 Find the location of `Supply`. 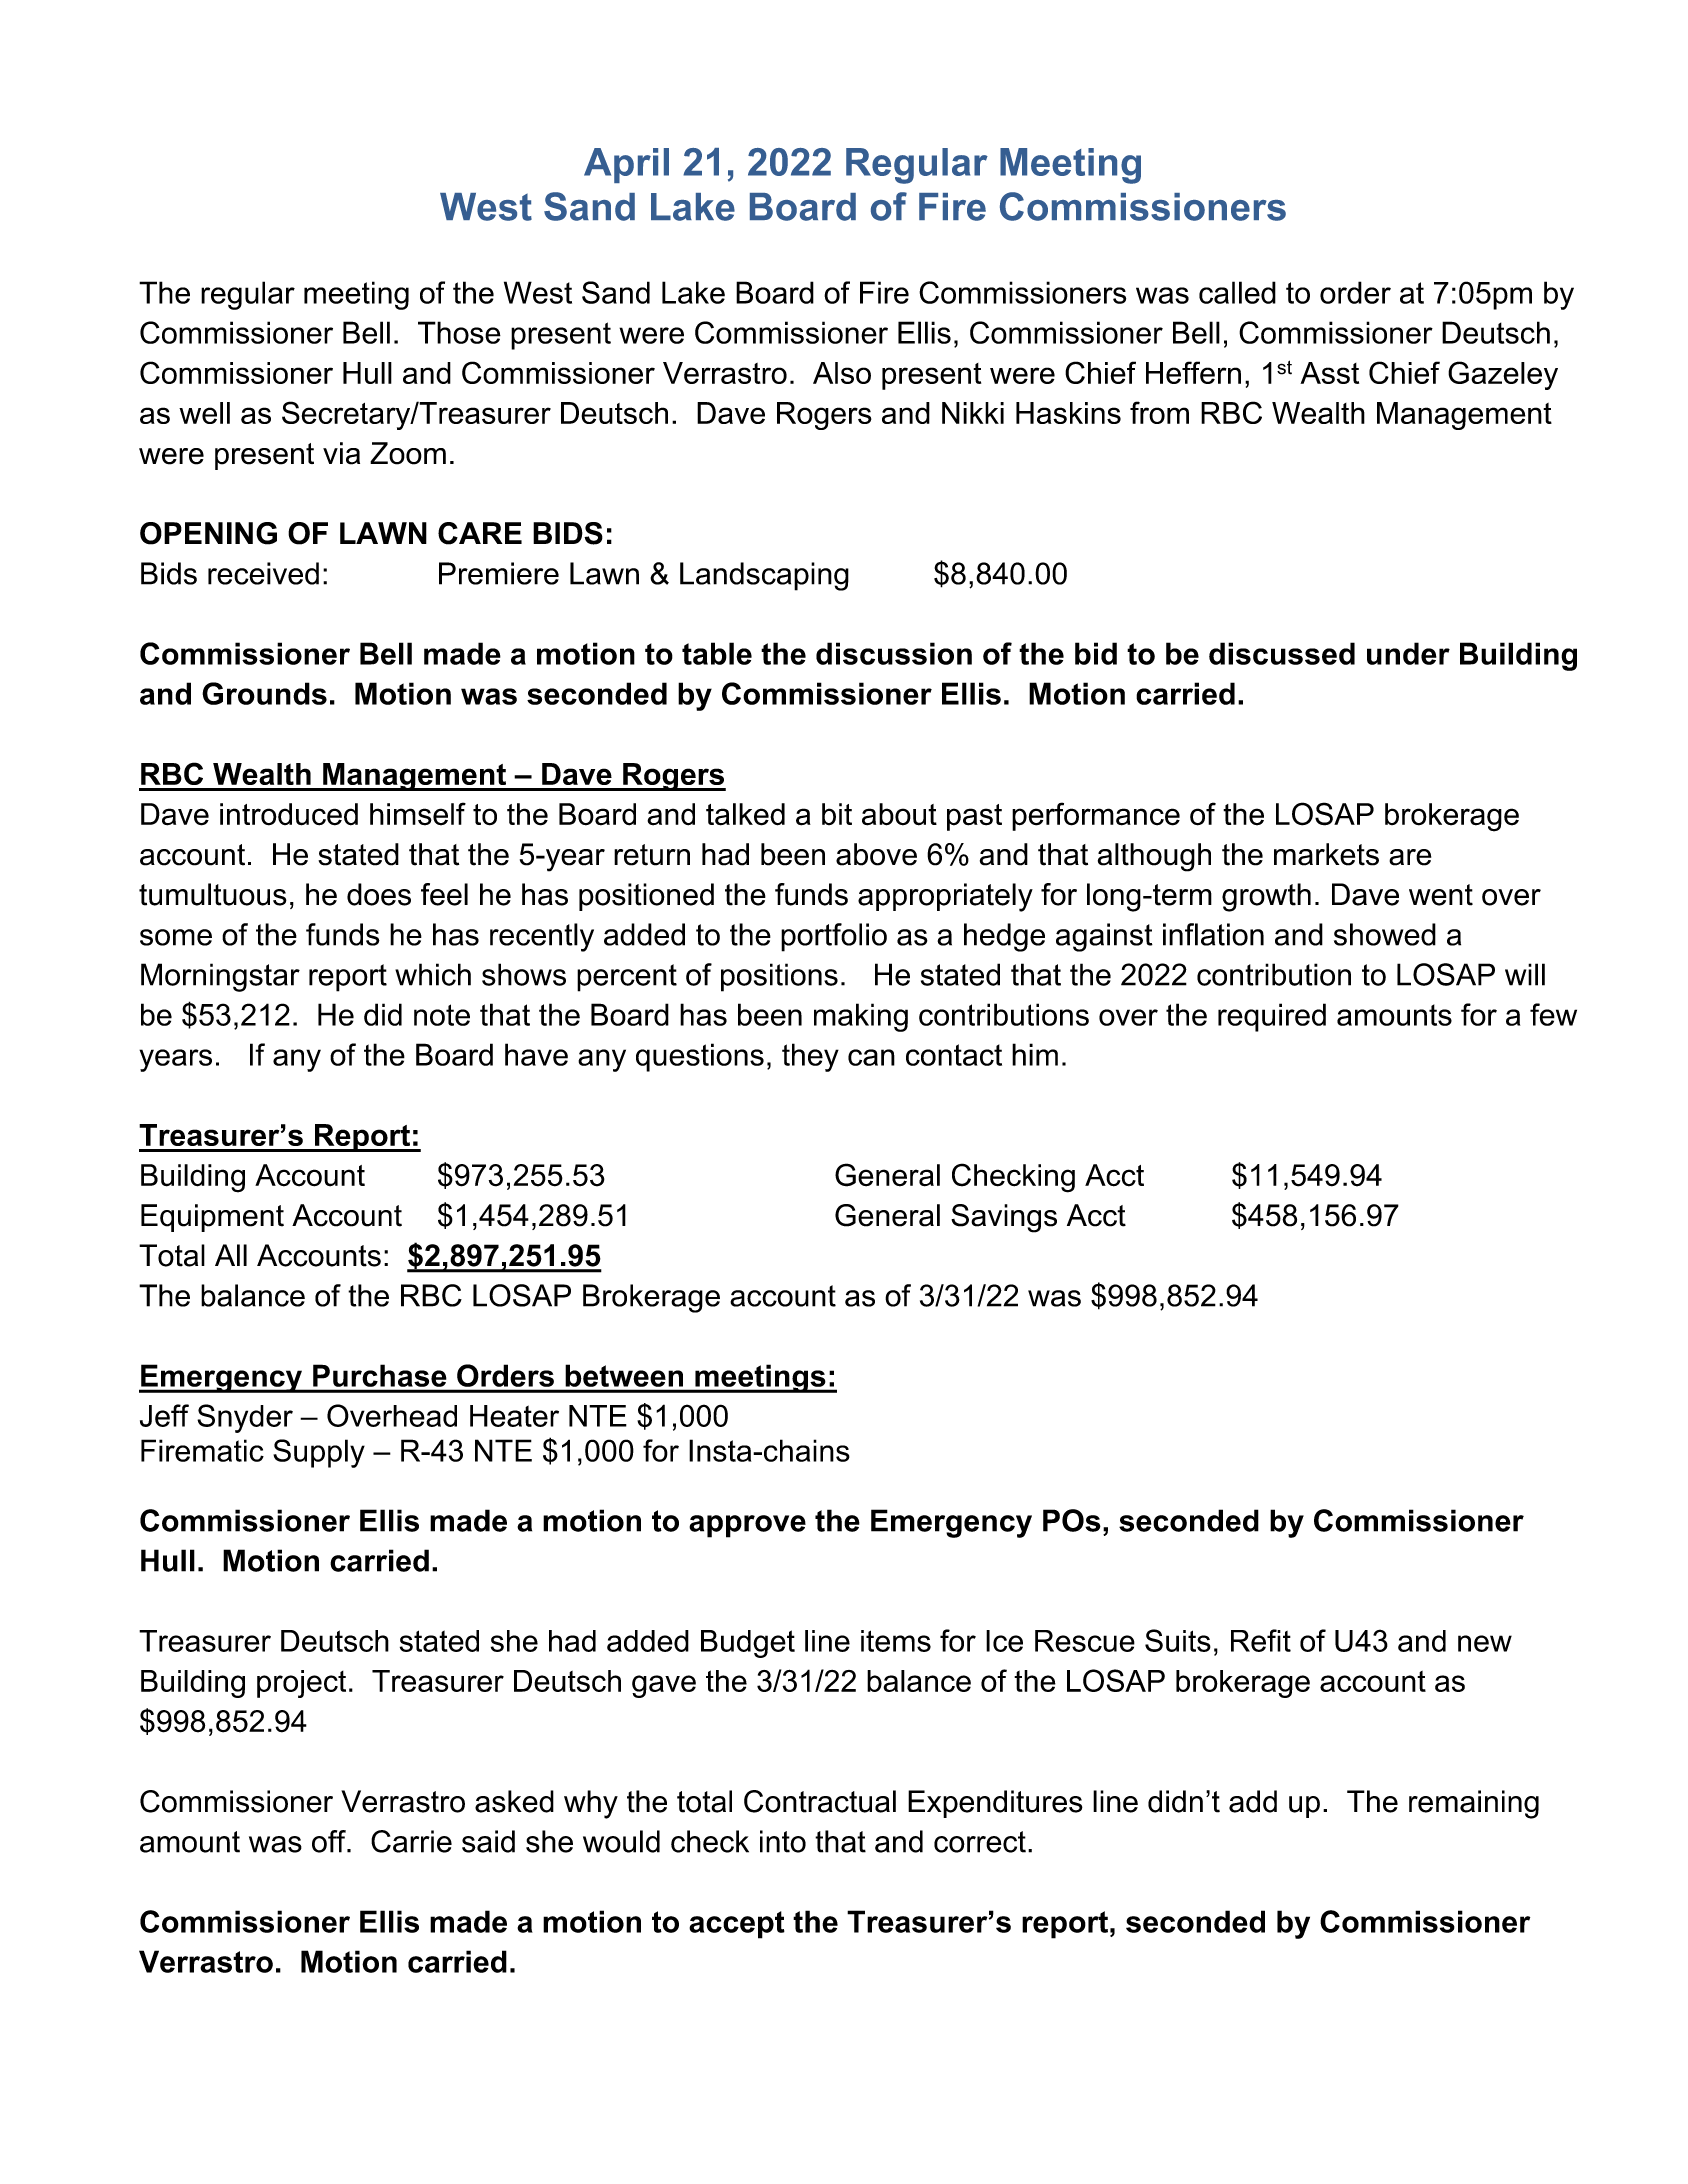

Supply is located at coordinates (319, 1453).
